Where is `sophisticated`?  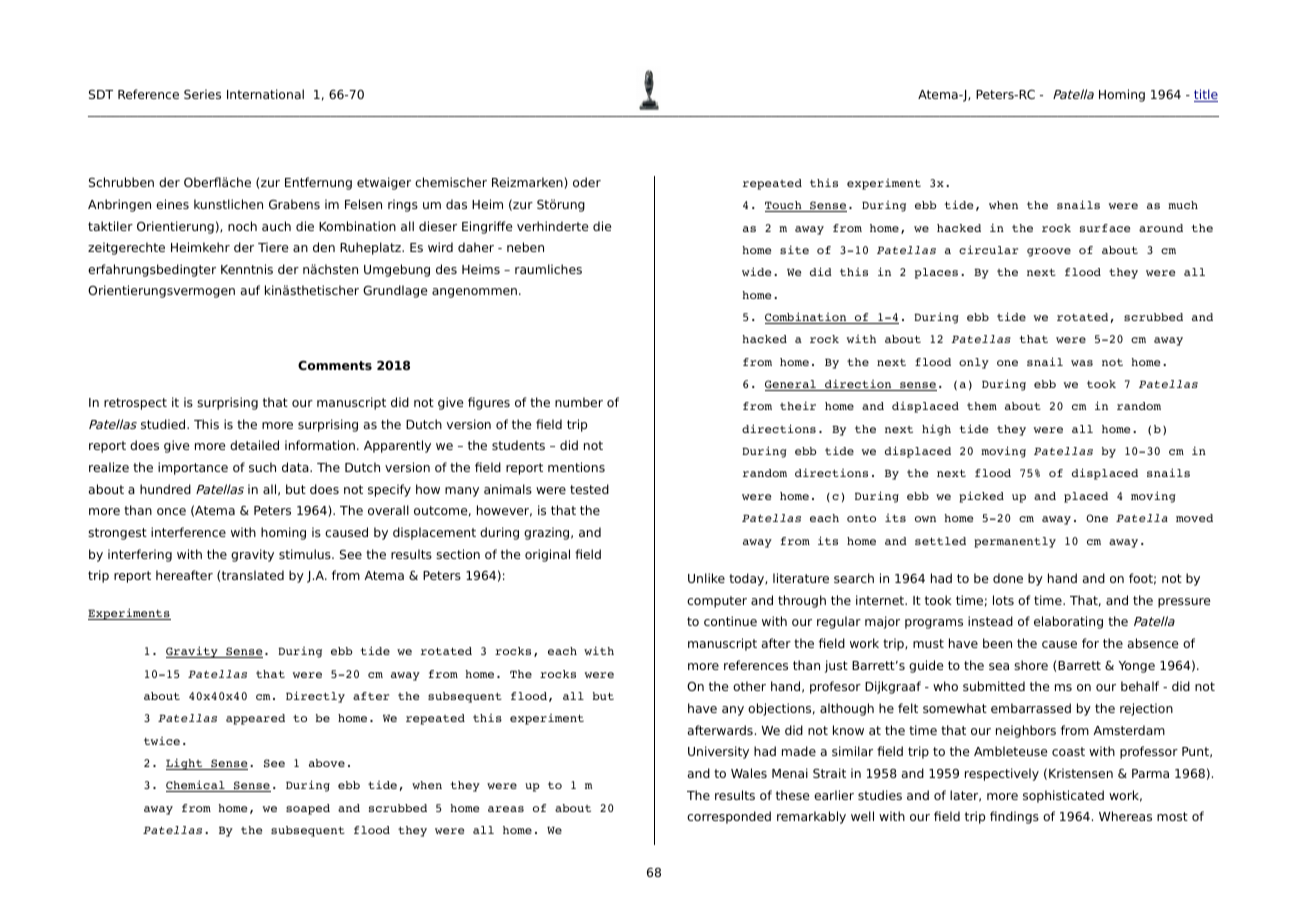 sophisticated is located at coordinates (1063, 796).
